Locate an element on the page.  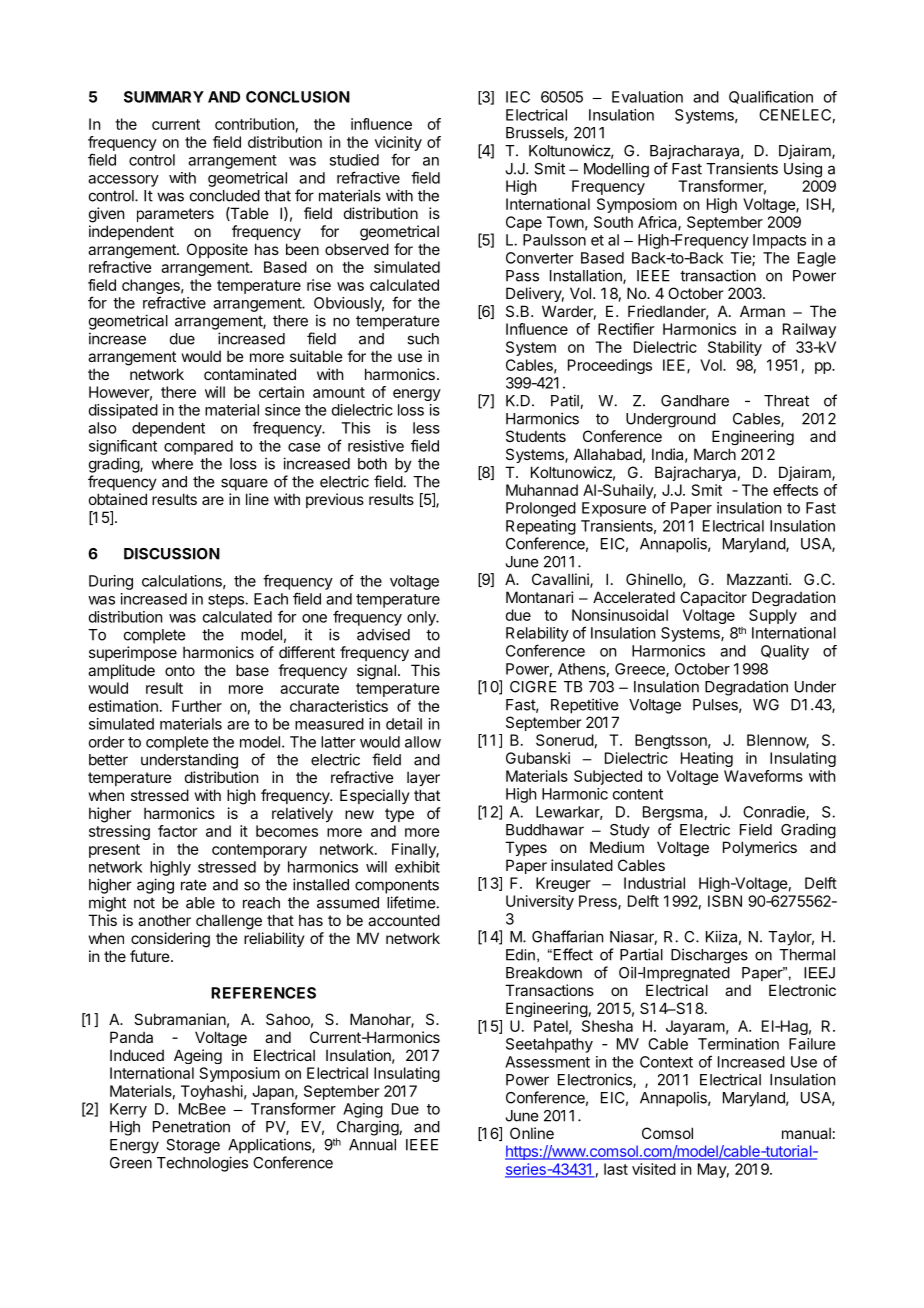
advised is located at coordinates (383, 634).
